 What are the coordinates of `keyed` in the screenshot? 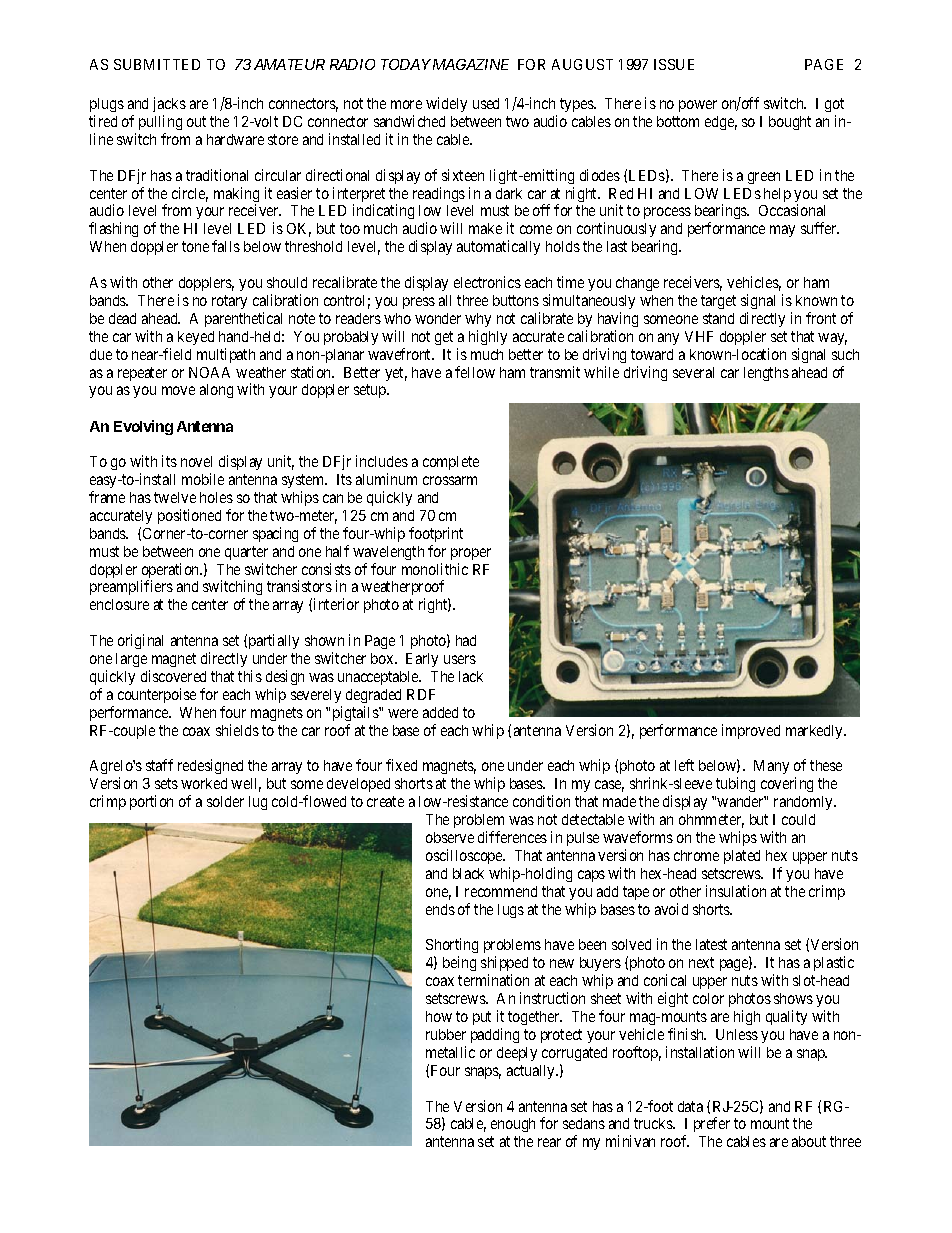 It's located at (196, 338).
